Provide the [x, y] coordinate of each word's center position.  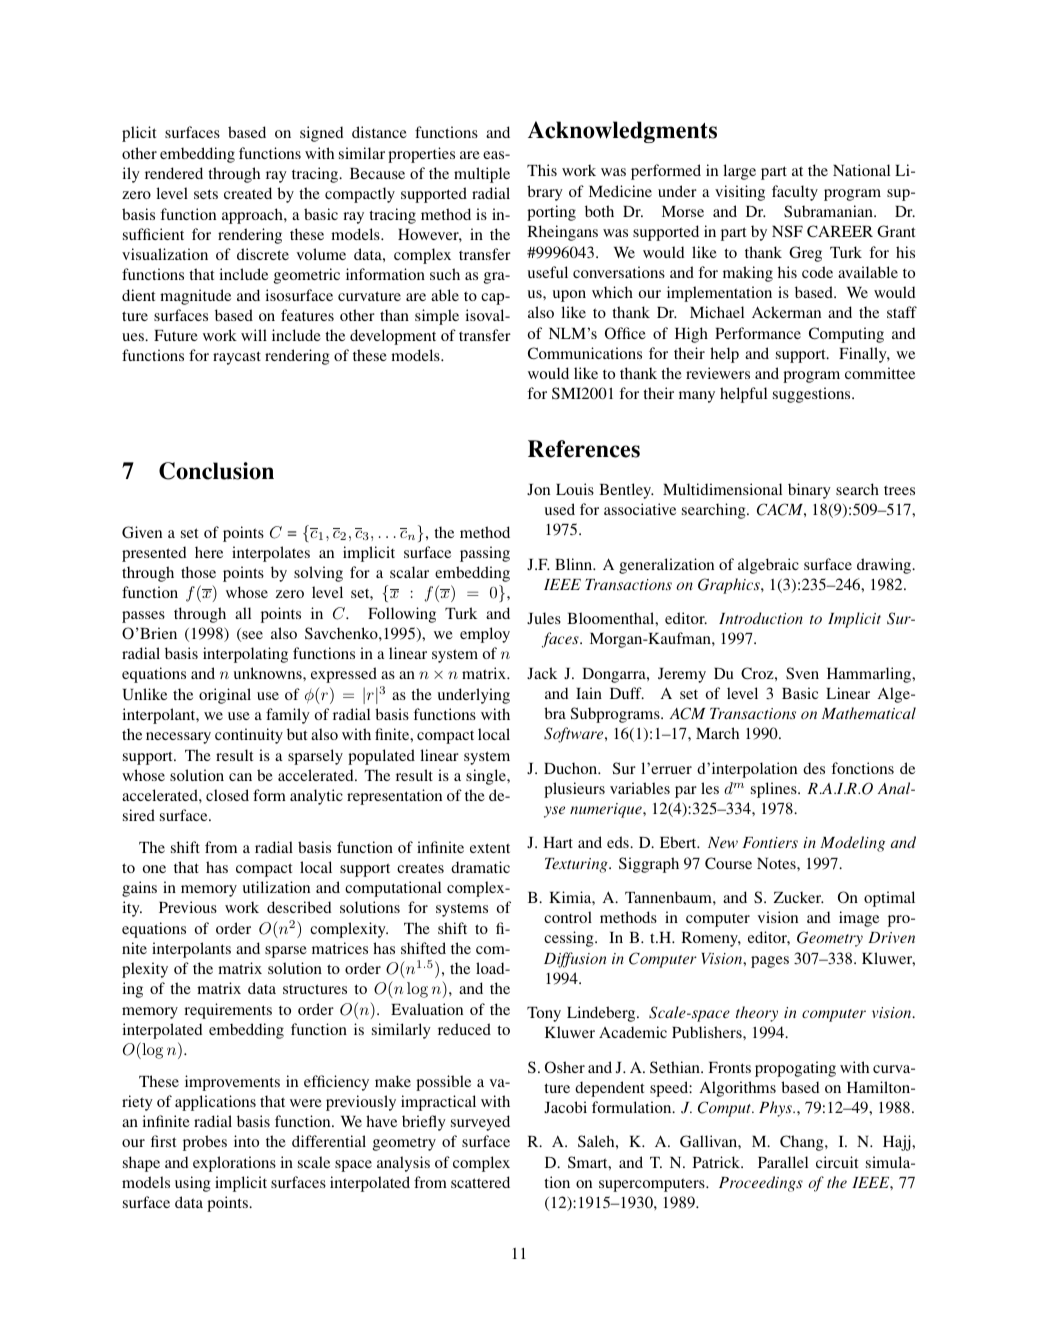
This [542, 170]
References [584, 449]
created [248, 193]
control [568, 917]
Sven [802, 673]
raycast [237, 358]
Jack [542, 673]
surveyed [480, 1123]
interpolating [245, 655]
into [246, 1141]
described [299, 907]
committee [880, 373]
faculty [795, 193]
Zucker [799, 897]
